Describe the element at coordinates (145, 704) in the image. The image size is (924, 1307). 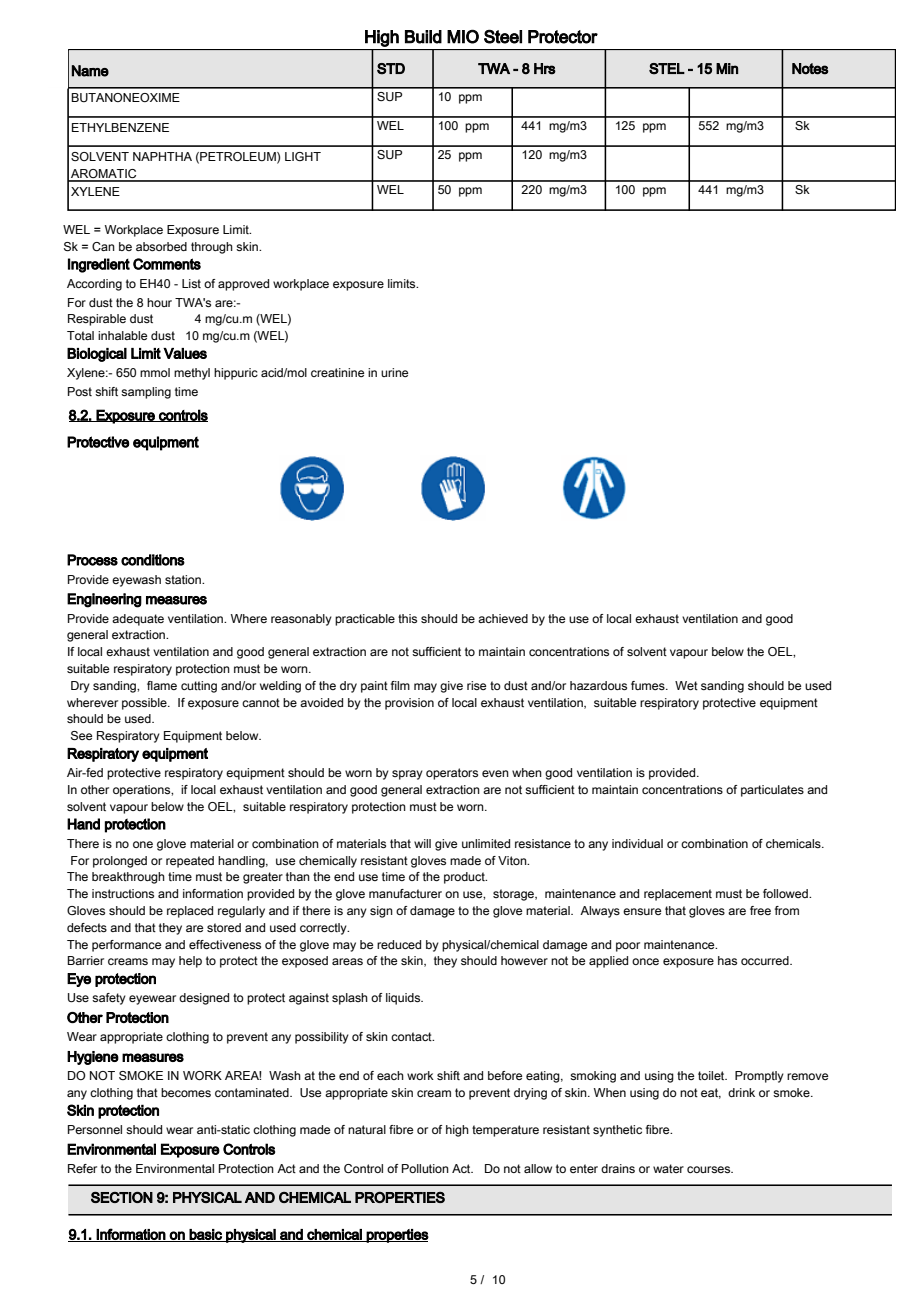
I see `possible` at that location.
